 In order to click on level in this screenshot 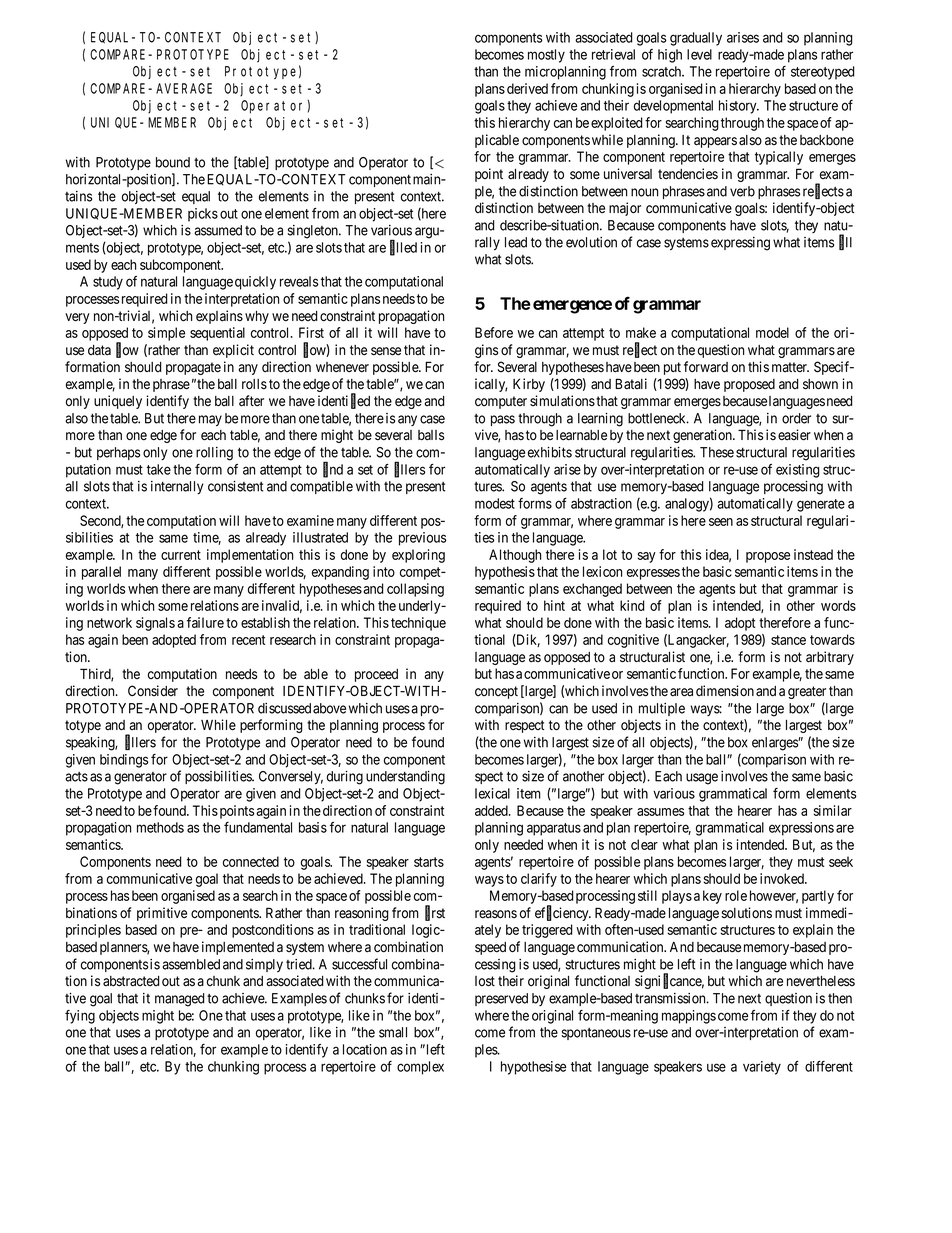, I will do `click(699, 54)`.
